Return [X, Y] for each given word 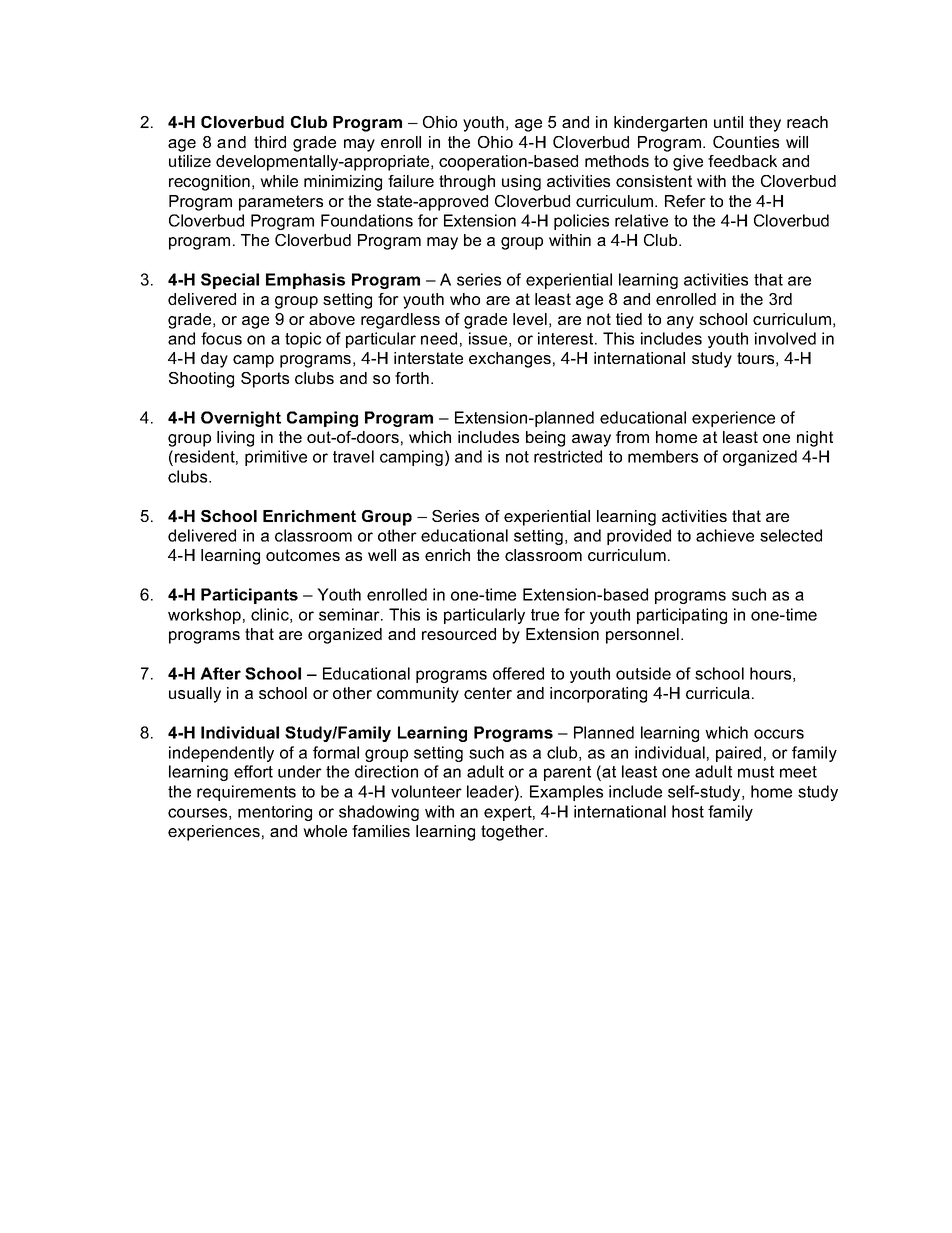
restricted [568, 456]
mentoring [275, 813]
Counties [746, 142]
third [270, 142]
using [521, 183]
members [663, 456]
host [688, 811]
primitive [276, 458]
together [514, 833]
